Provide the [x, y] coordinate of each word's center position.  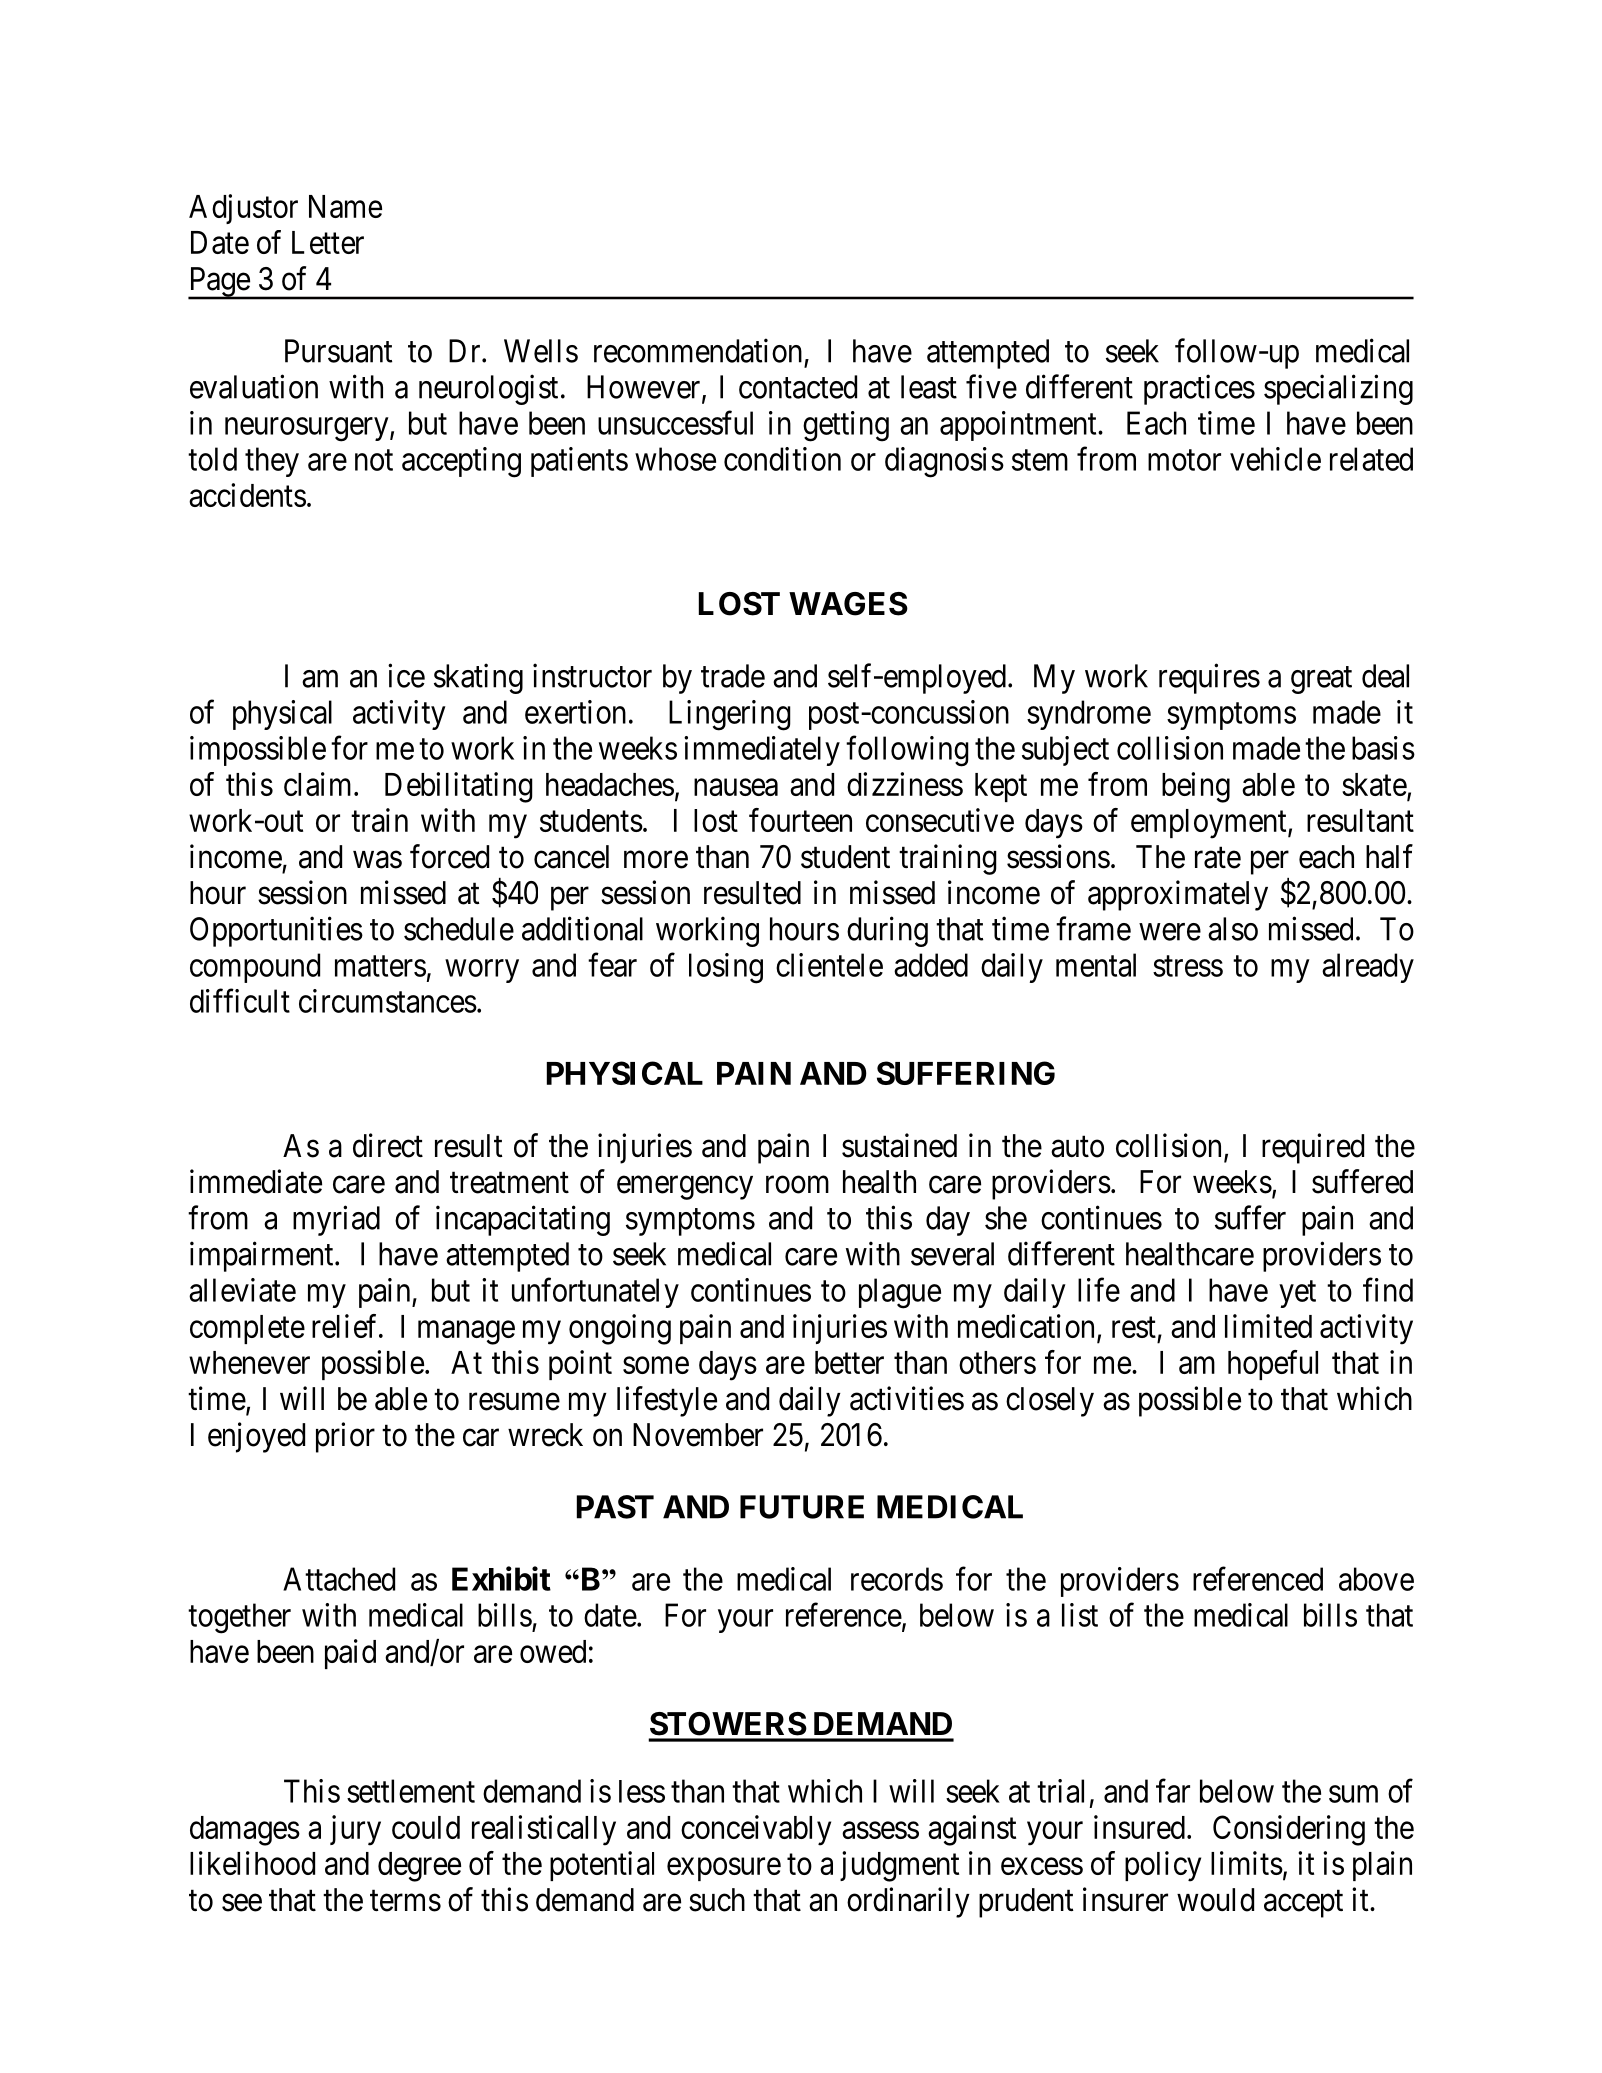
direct [388, 1145]
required [1313, 1148]
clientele [829, 965]
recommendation [698, 350]
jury [355, 1830]
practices [1199, 389]
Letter [328, 242]
